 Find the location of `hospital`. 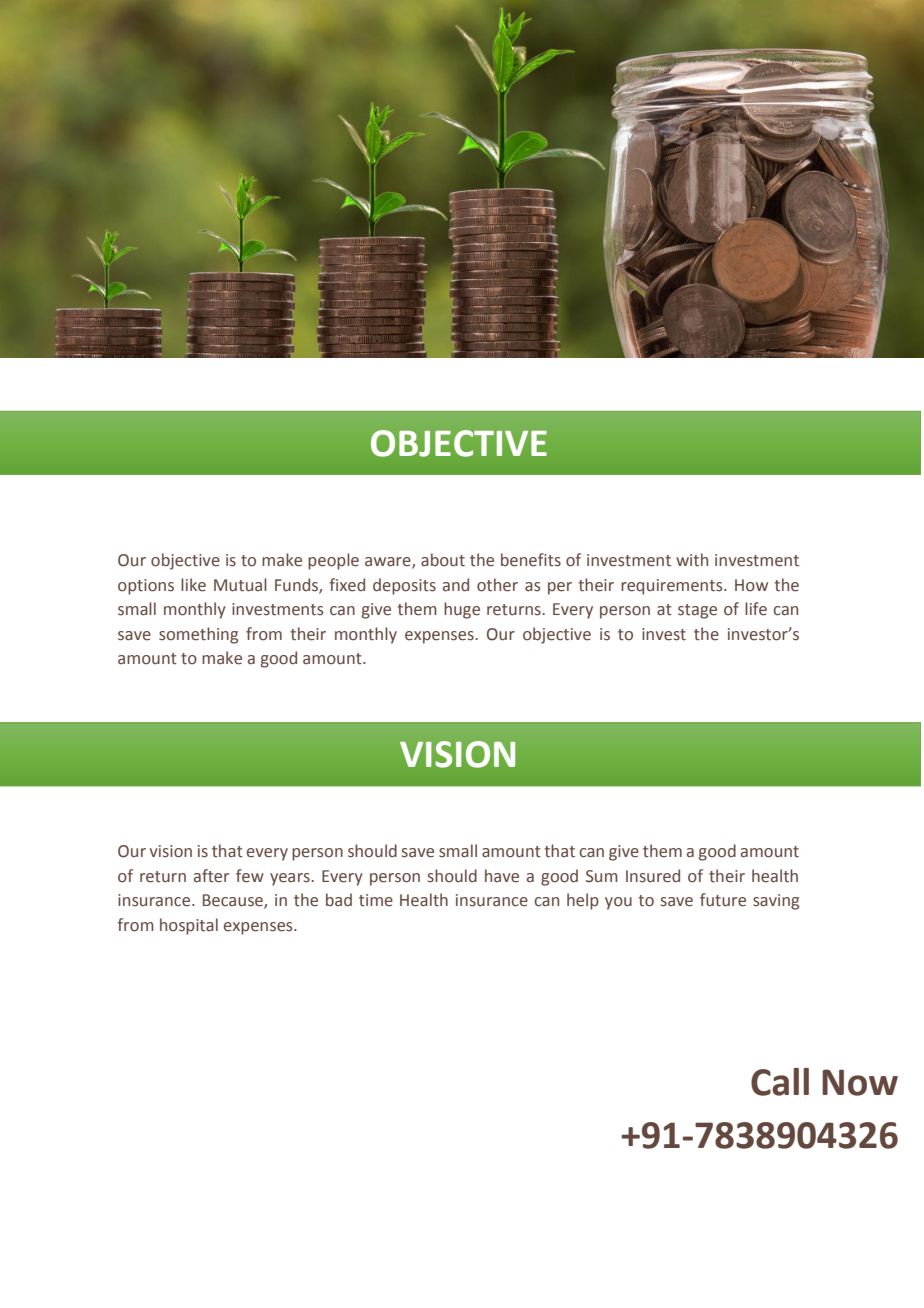

hospital is located at coordinates (189, 926).
